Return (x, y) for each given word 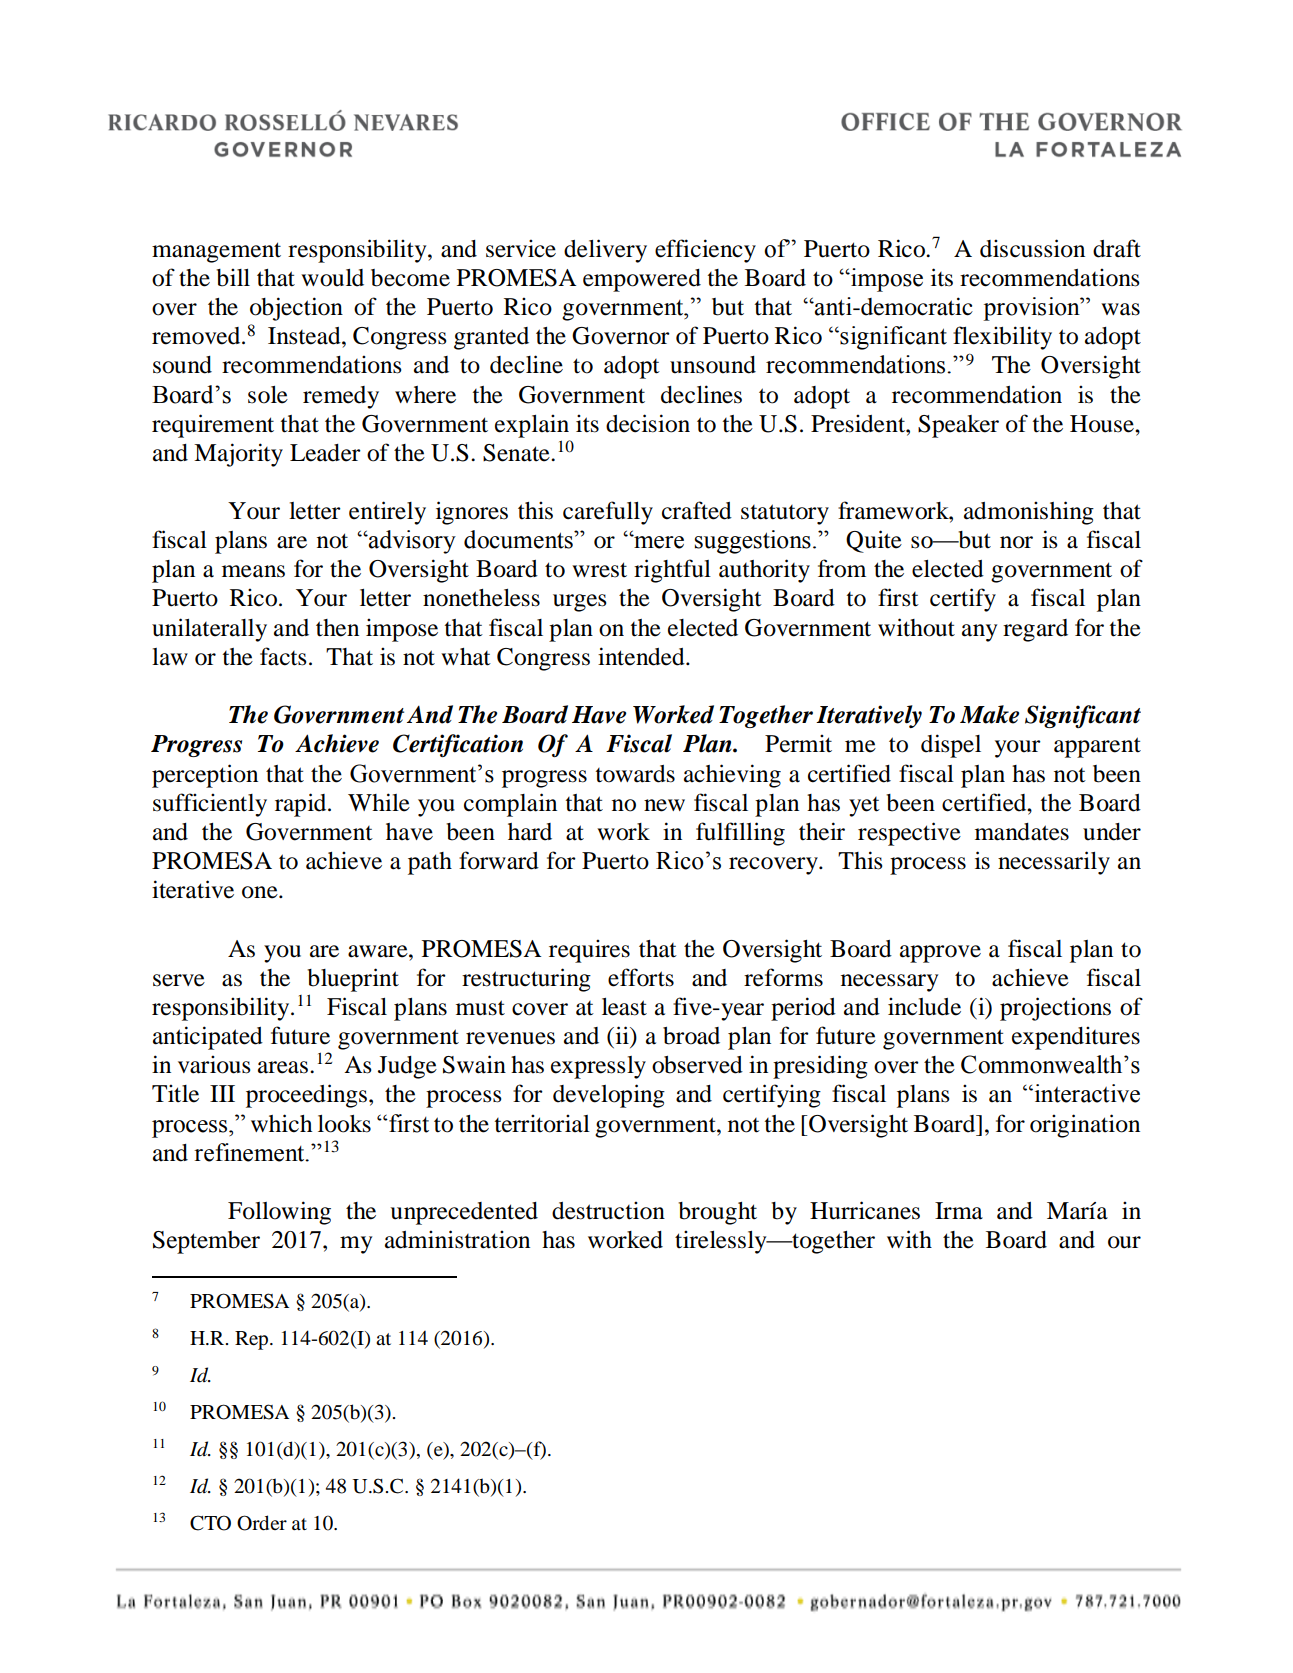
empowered (642, 280)
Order (262, 1523)
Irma (959, 1211)
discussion (1032, 248)
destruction (608, 1210)
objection (296, 309)
